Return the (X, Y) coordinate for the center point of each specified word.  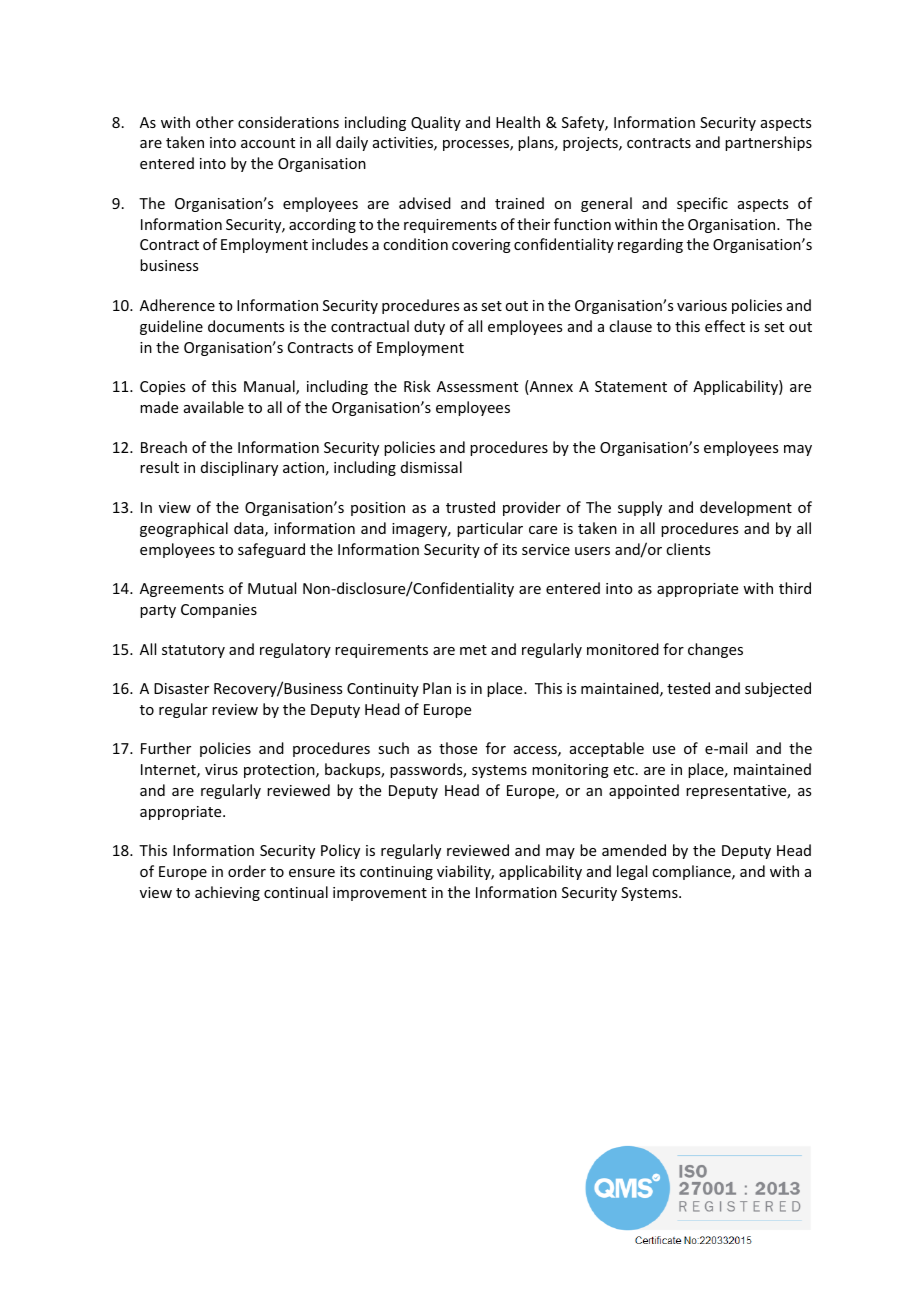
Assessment (477, 386)
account (268, 143)
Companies (219, 611)
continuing (396, 873)
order (247, 871)
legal (632, 872)
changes (715, 650)
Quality (436, 123)
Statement (631, 386)
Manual (270, 387)
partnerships (768, 143)
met (473, 650)
